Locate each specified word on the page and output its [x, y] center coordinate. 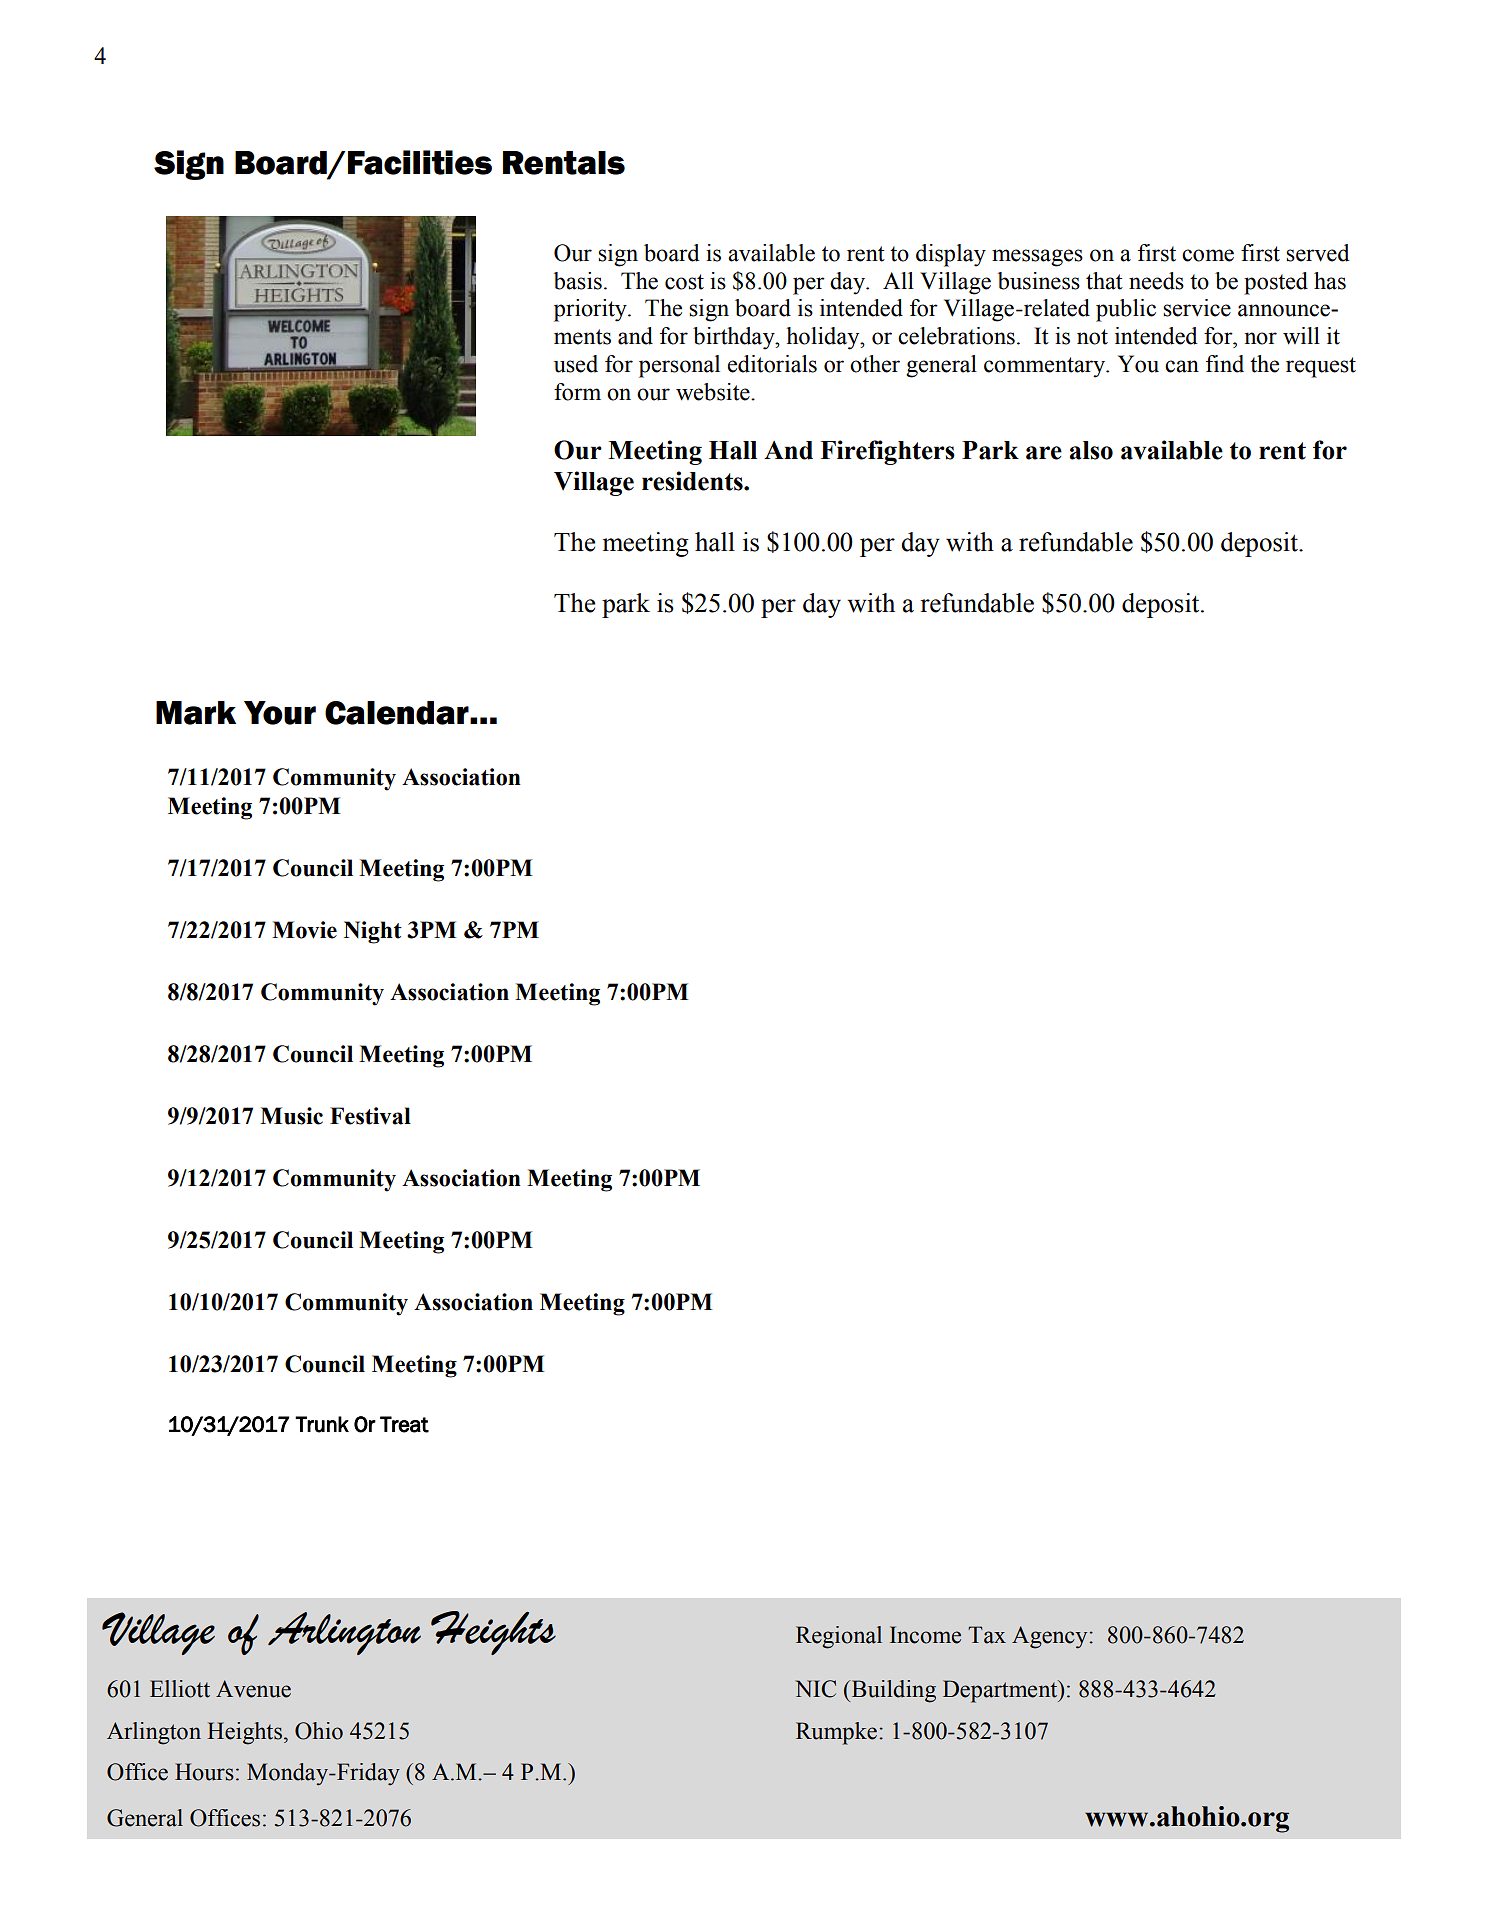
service [1197, 308]
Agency [1051, 1637]
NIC [815, 1689]
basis [578, 281]
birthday [735, 338]
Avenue [253, 1689]
